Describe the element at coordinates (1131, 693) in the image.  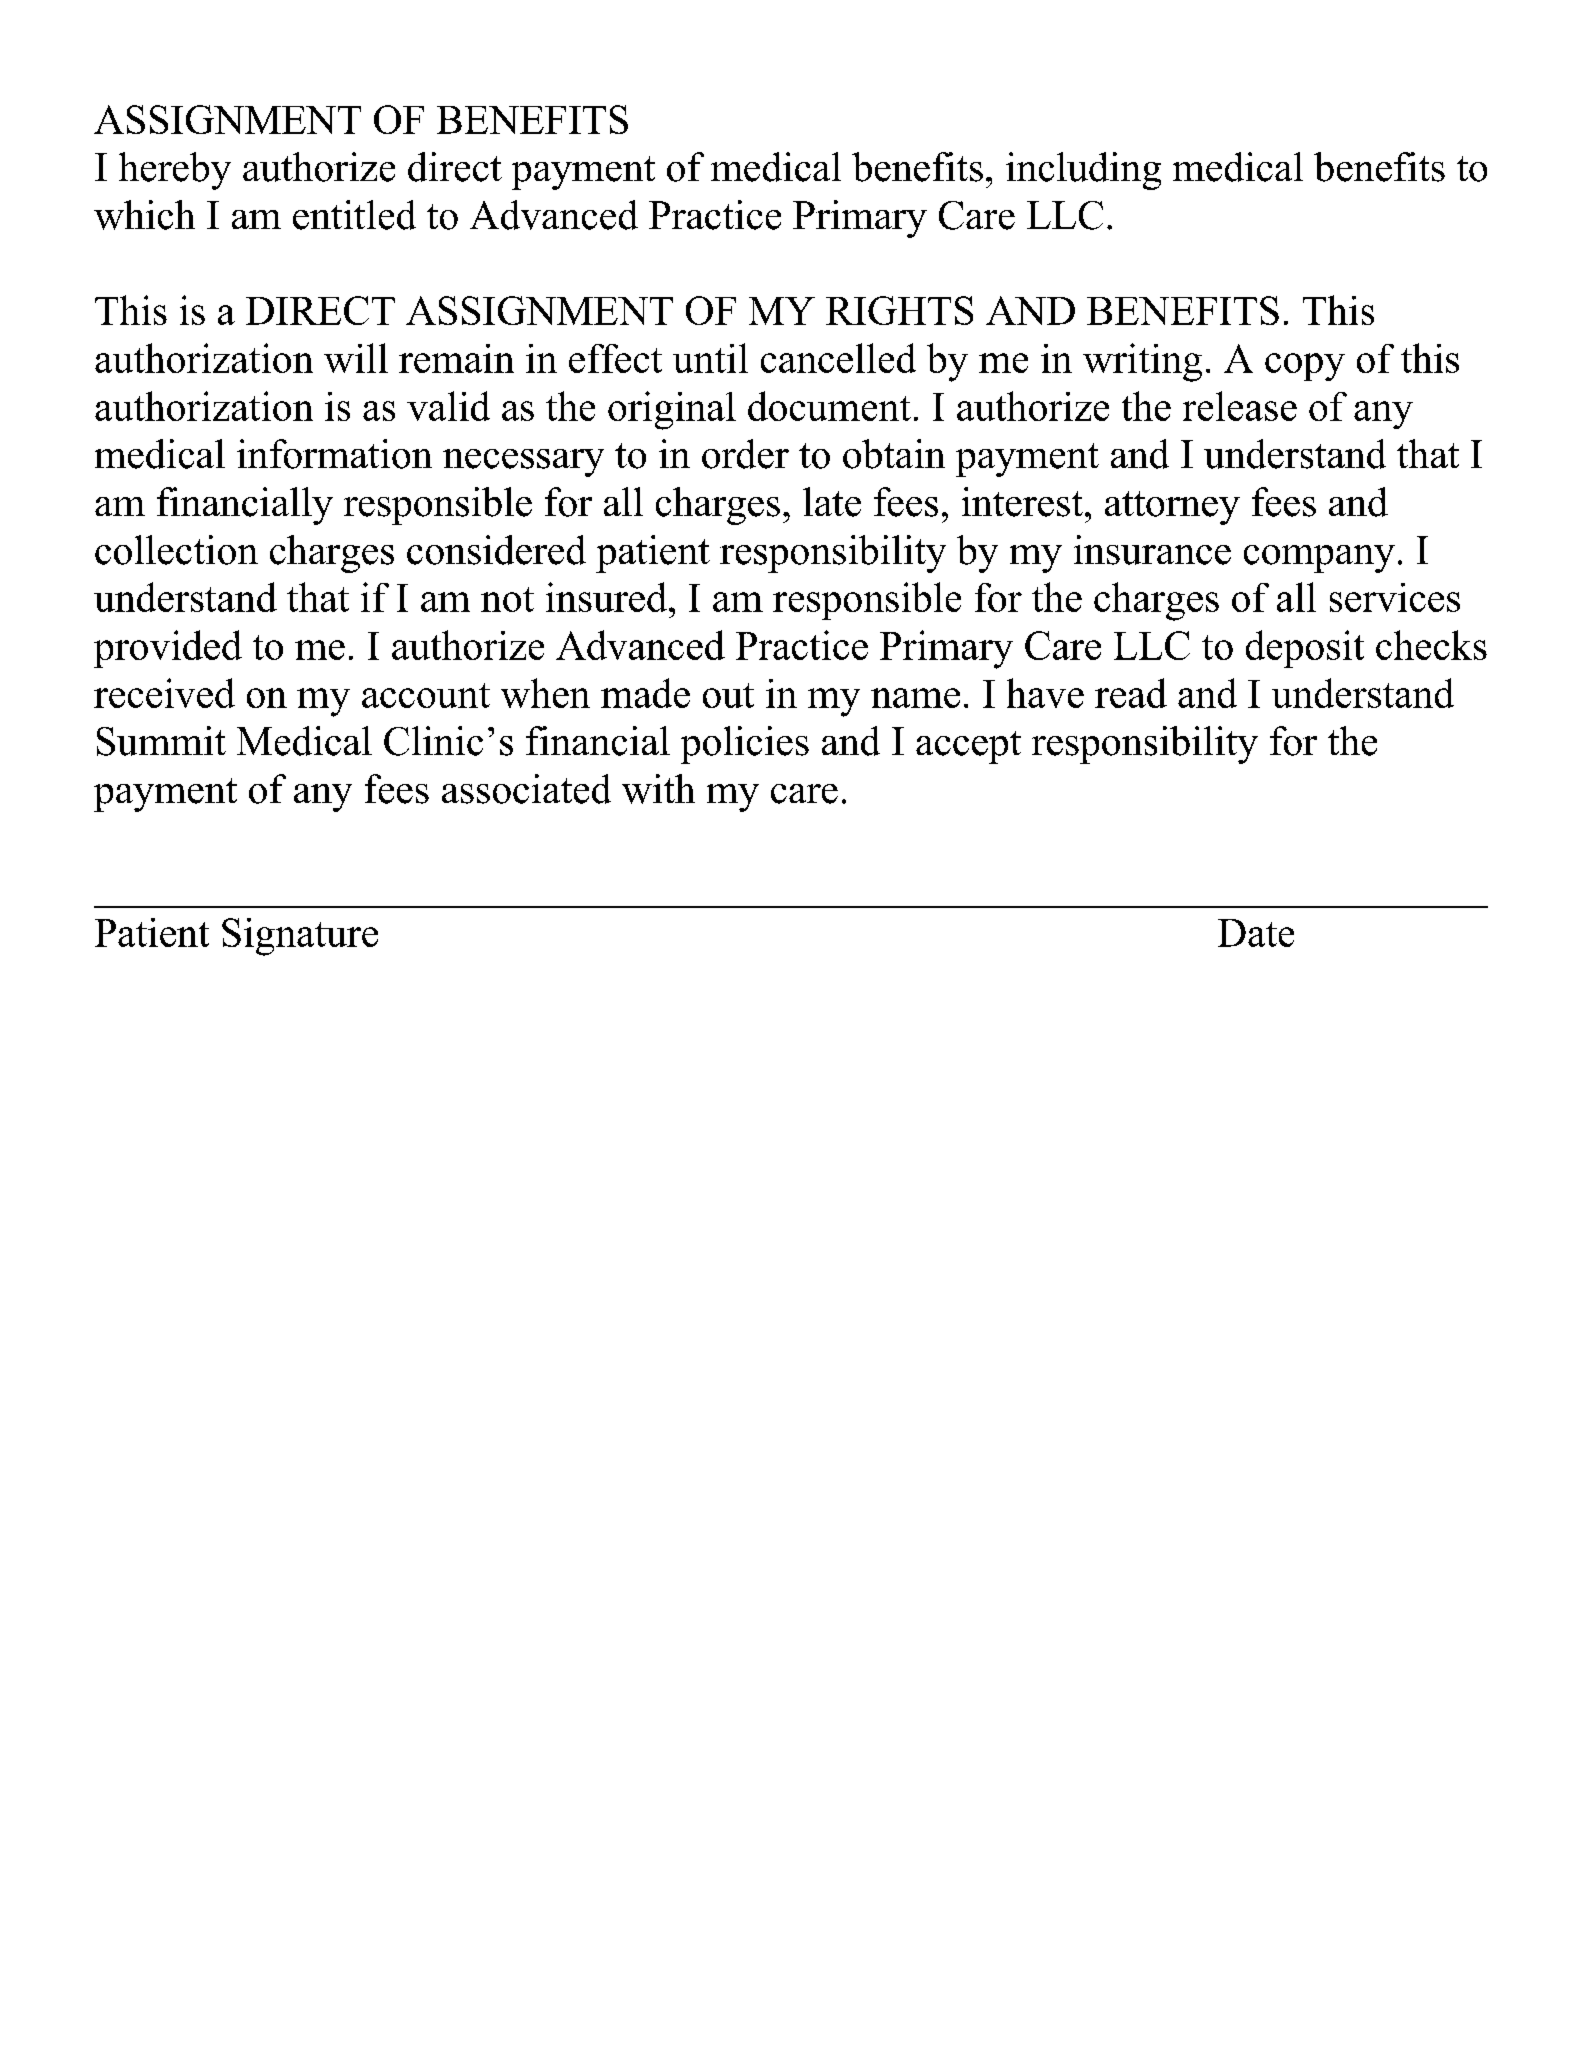
I see `read` at that location.
